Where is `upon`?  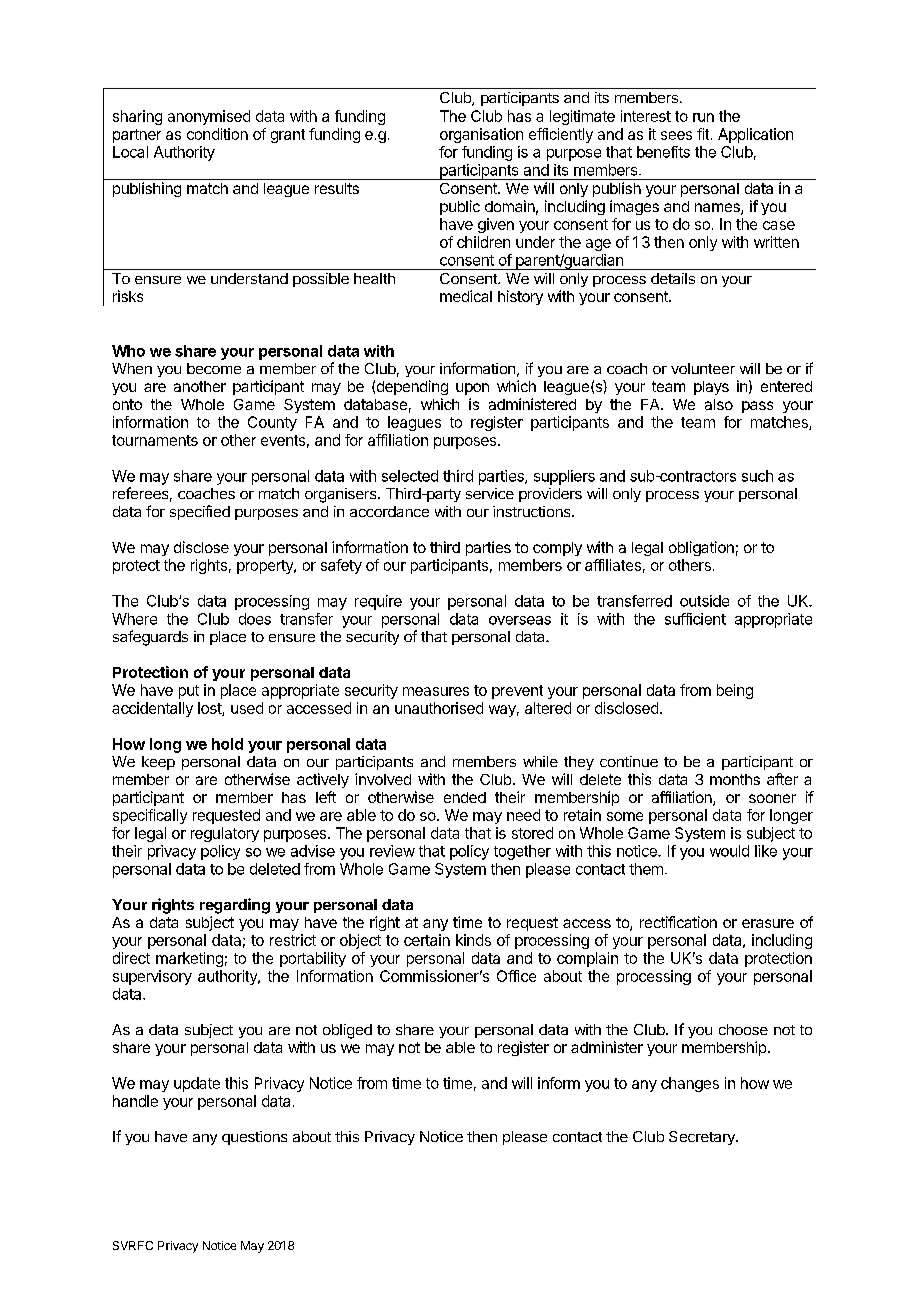 upon is located at coordinates (472, 389).
